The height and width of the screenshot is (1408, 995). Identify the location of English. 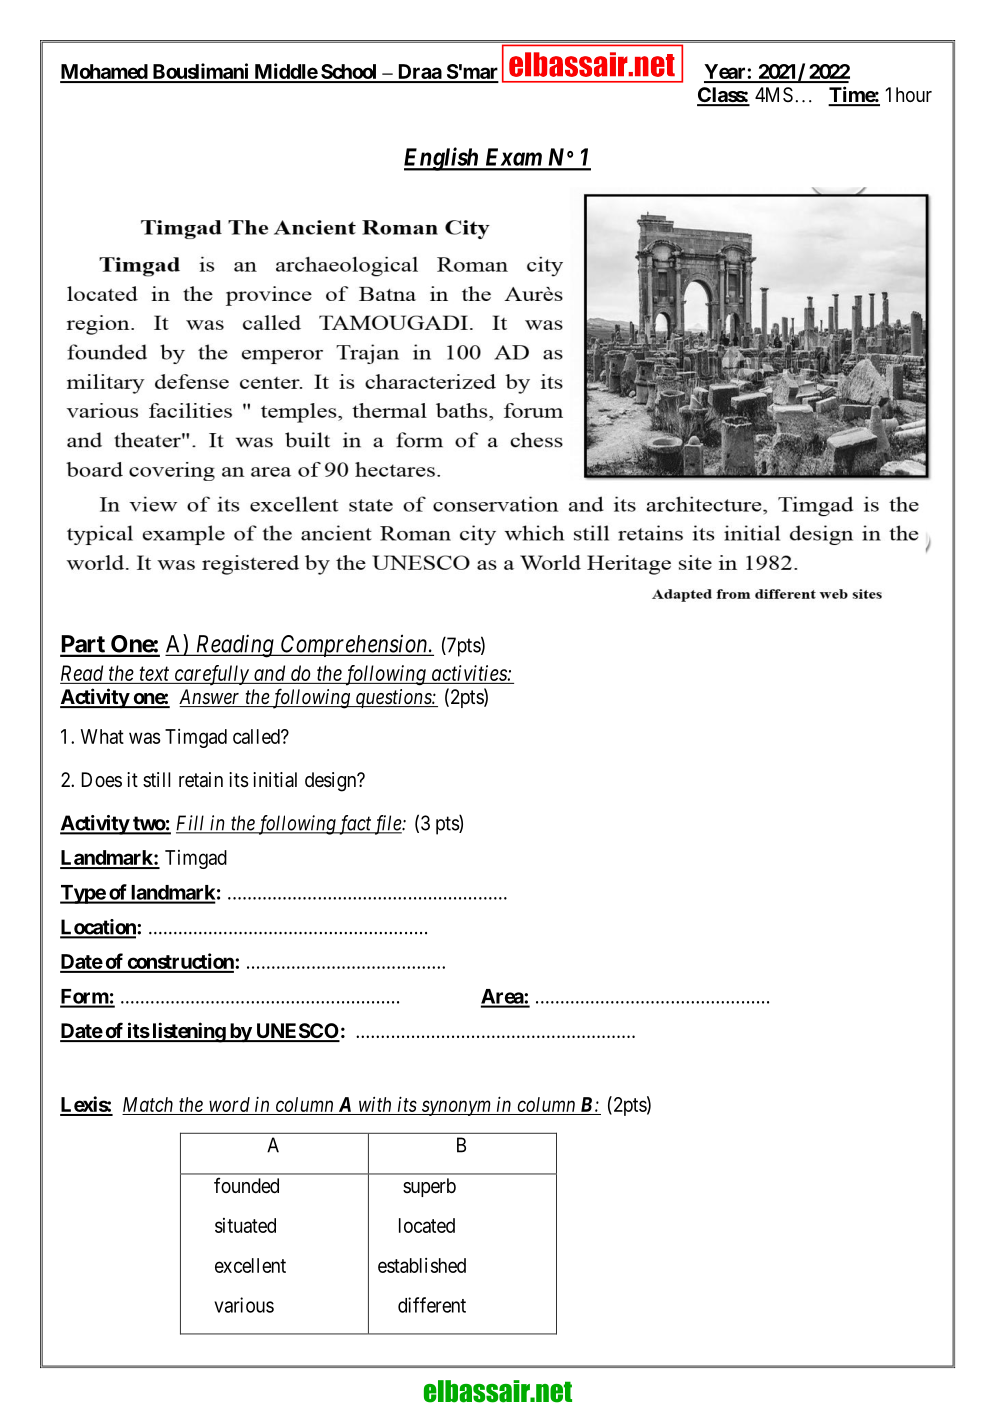
(442, 159).
